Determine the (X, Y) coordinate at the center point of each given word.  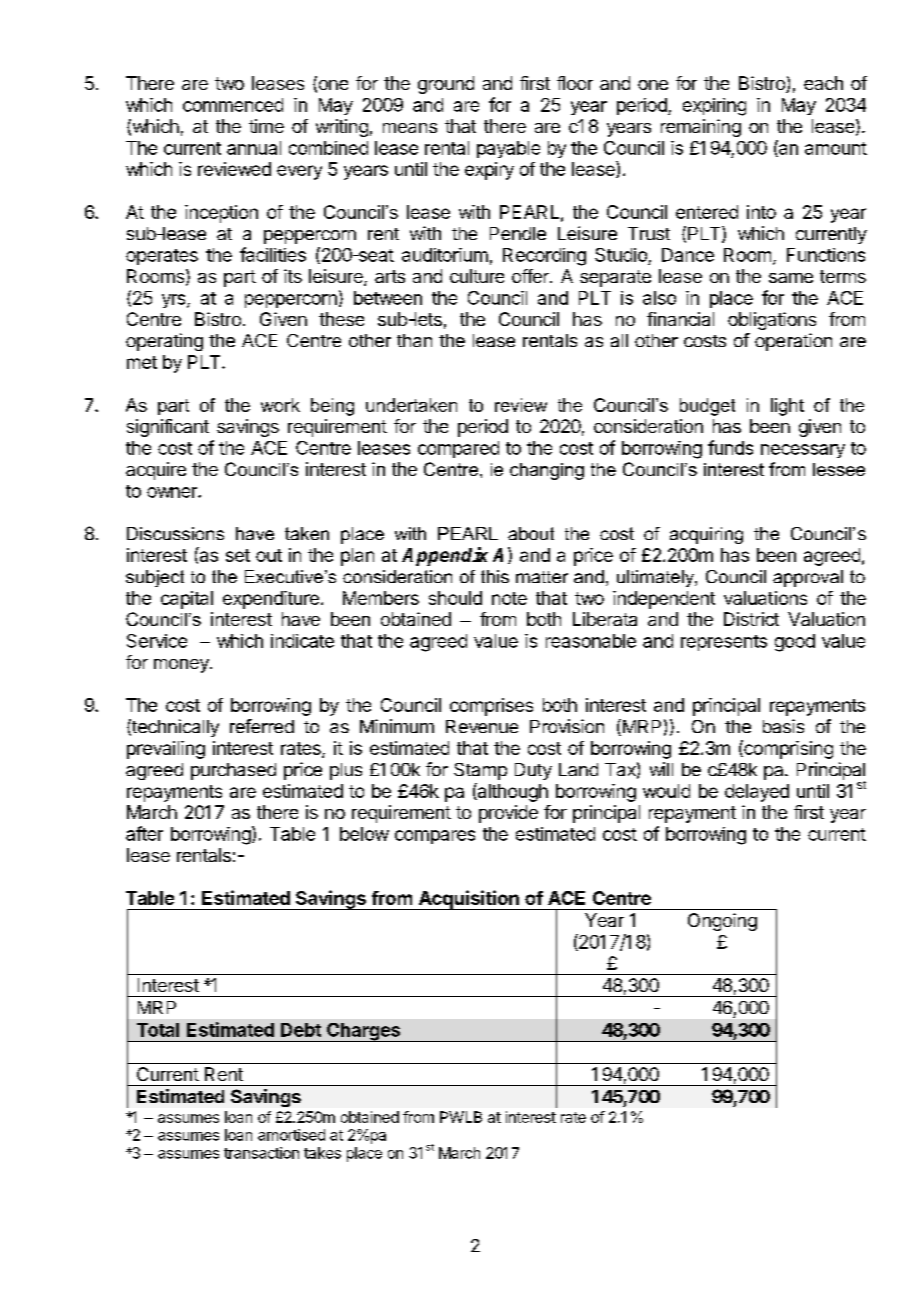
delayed (757, 793)
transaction (261, 1153)
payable (508, 149)
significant (168, 428)
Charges (364, 1032)
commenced (233, 105)
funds (730, 447)
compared (458, 449)
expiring (714, 107)
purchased (233, 771)
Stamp (480, 771)
